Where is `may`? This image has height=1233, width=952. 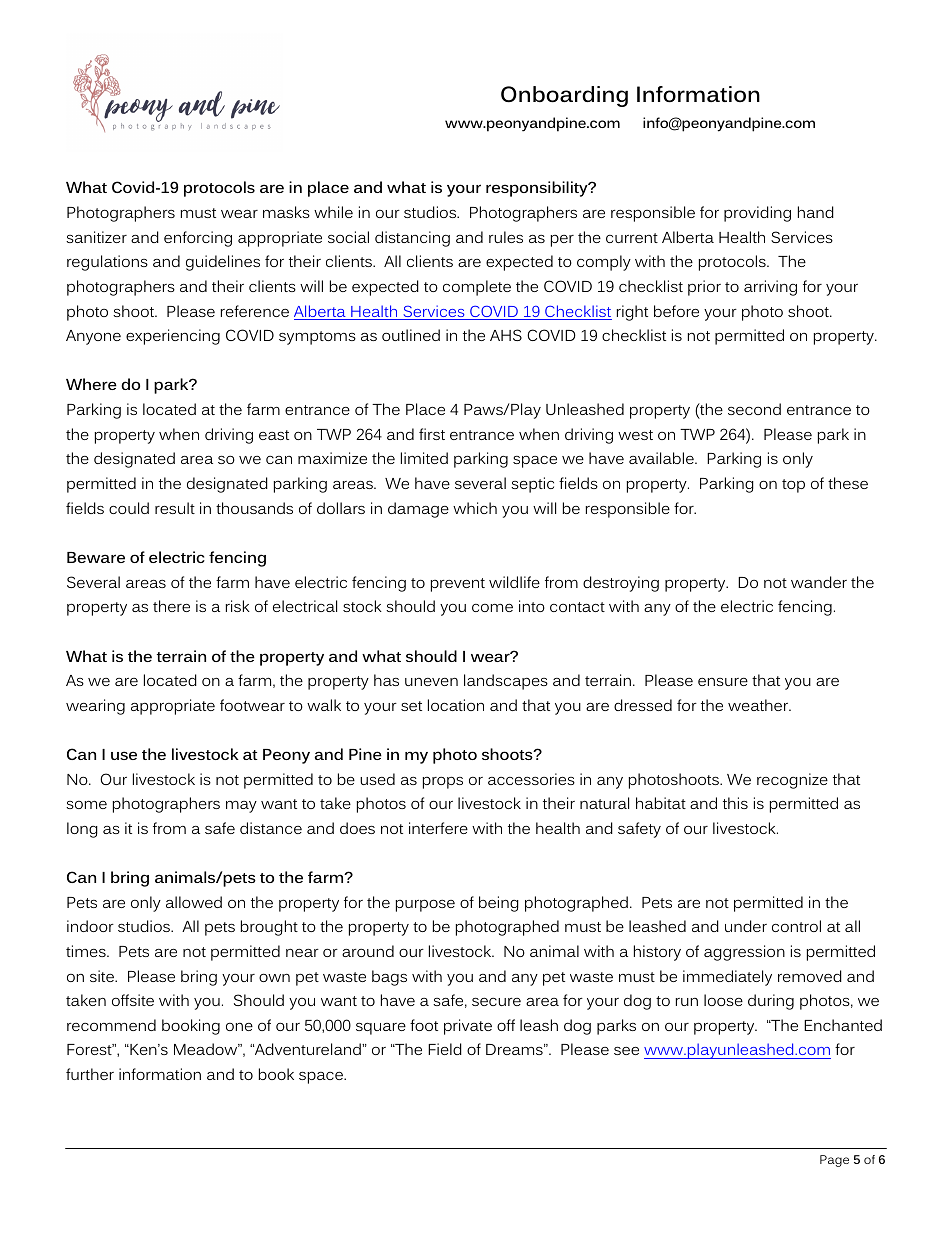 may is located at coordinates (241, 807).
